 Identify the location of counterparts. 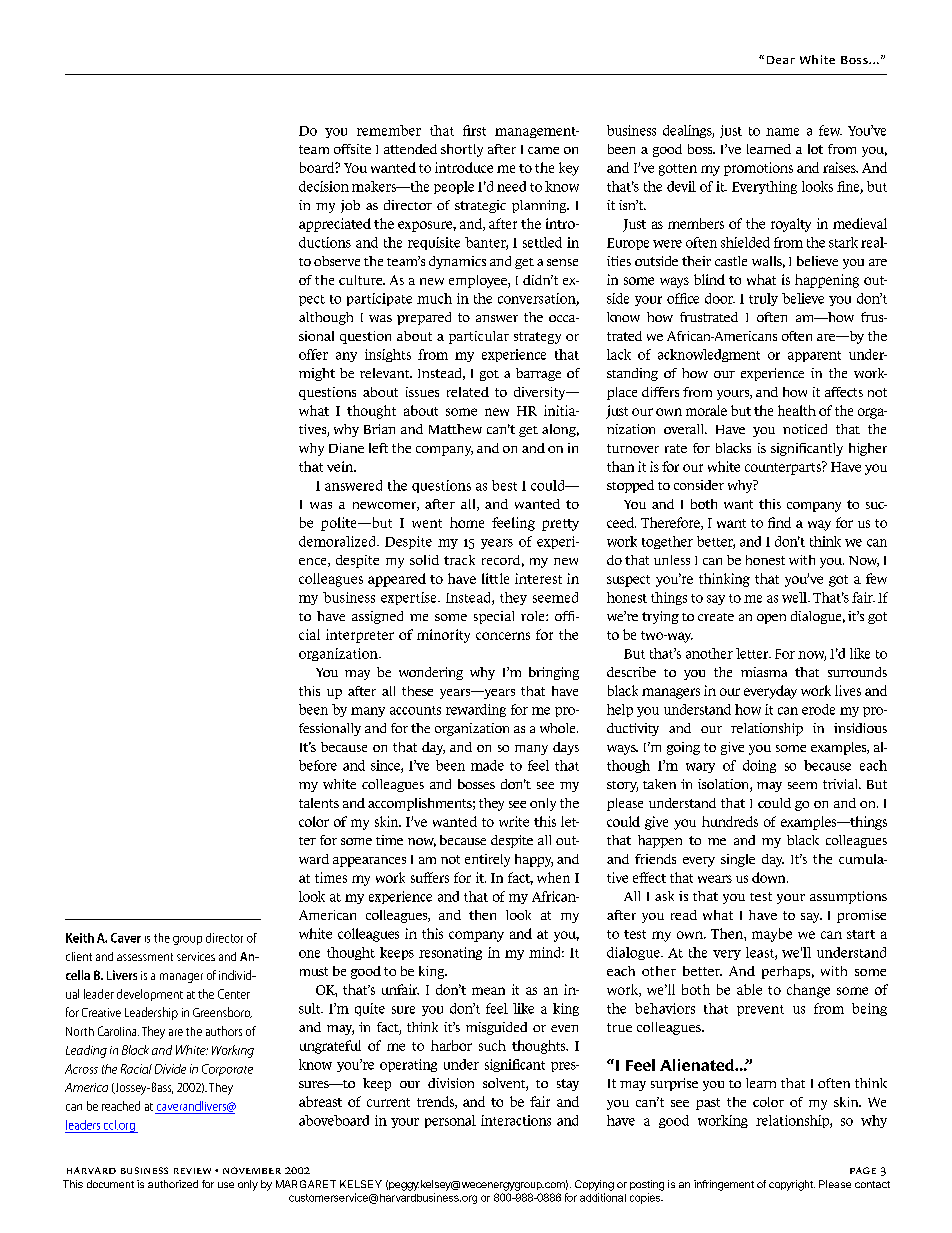
(784, 468).
